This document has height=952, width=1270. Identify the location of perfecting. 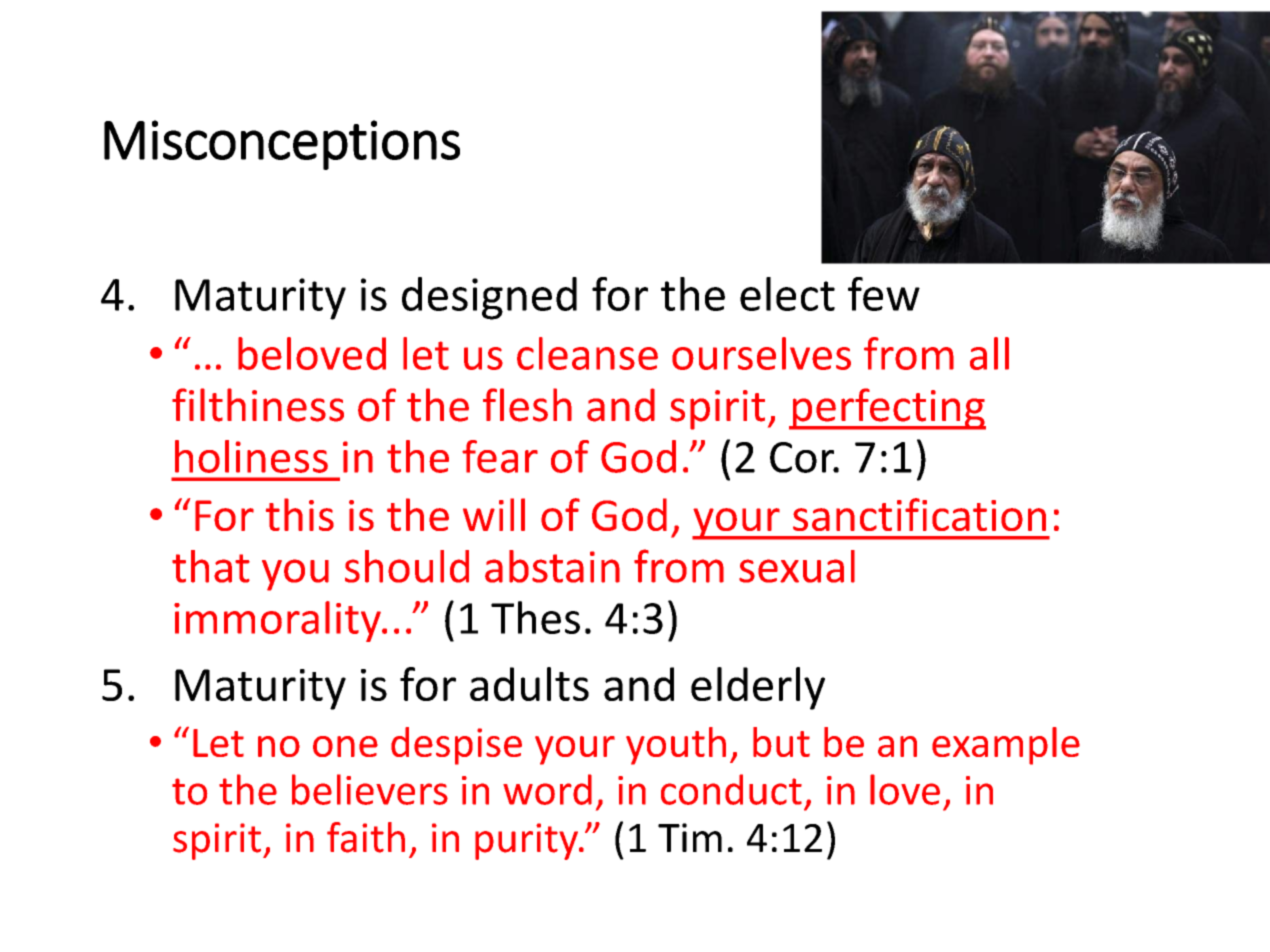
(888, 409).
